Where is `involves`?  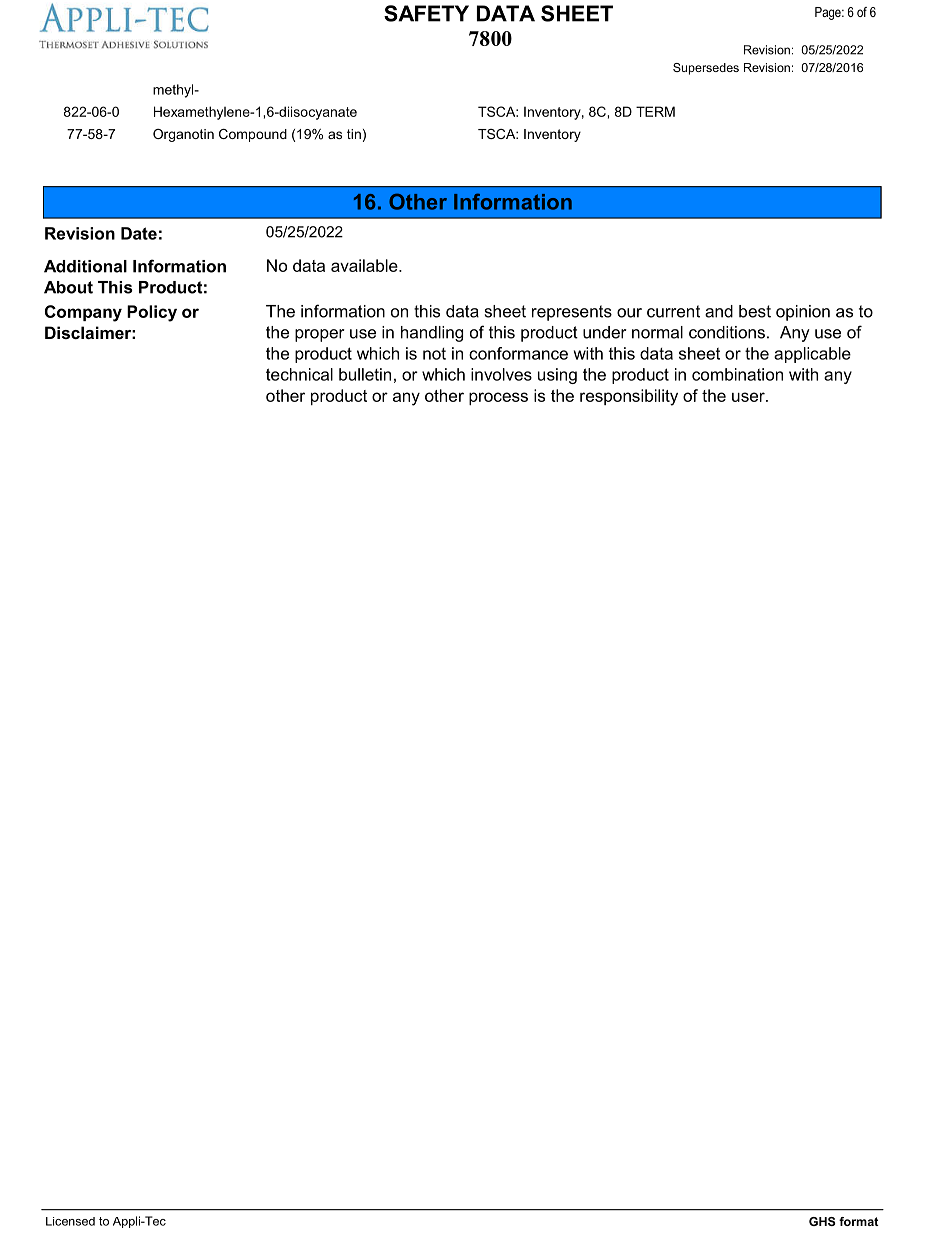 involves is located at coordinates (501, 374).
